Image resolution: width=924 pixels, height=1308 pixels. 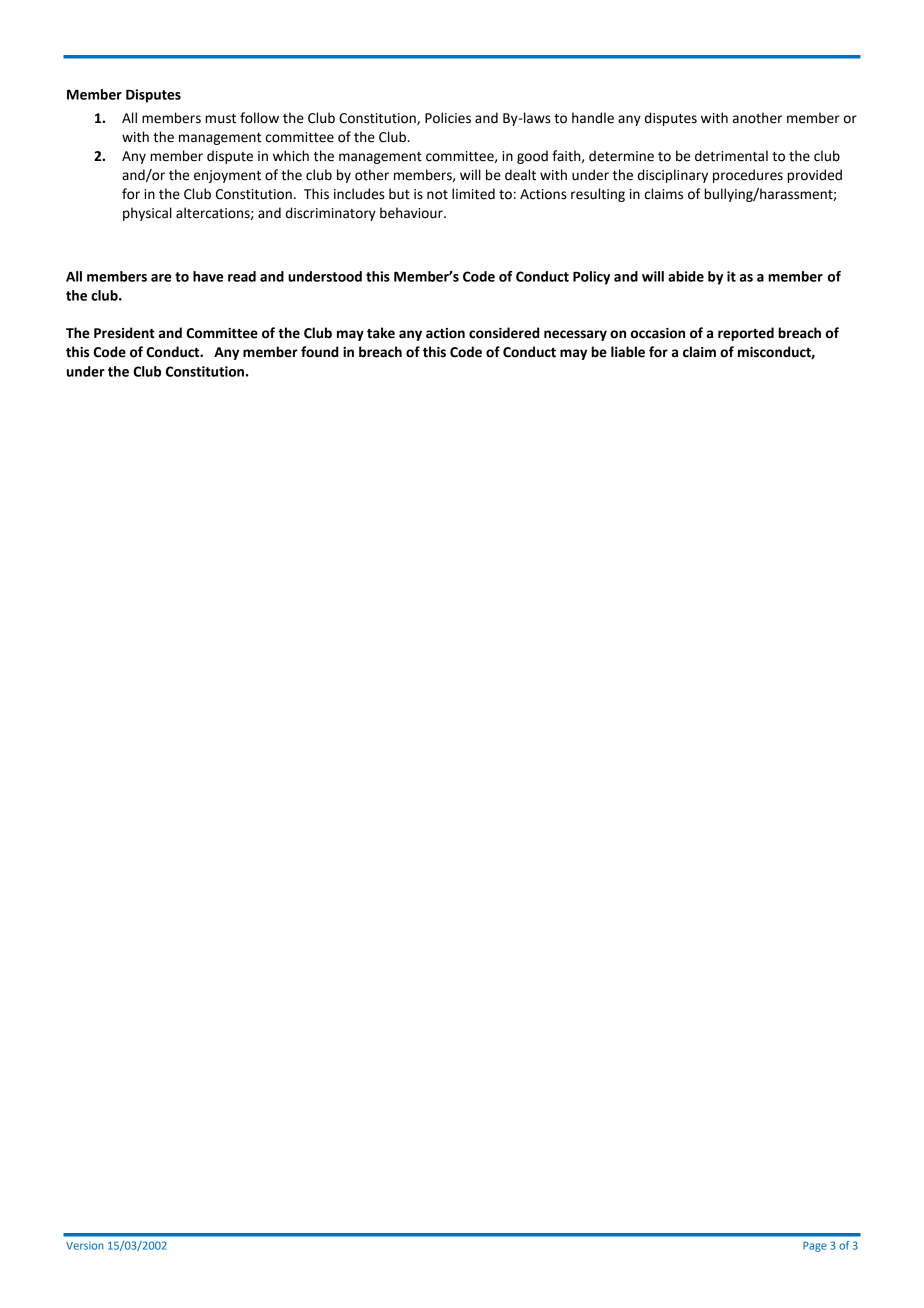 I want to click on liable, so click(x=628, y=352).
